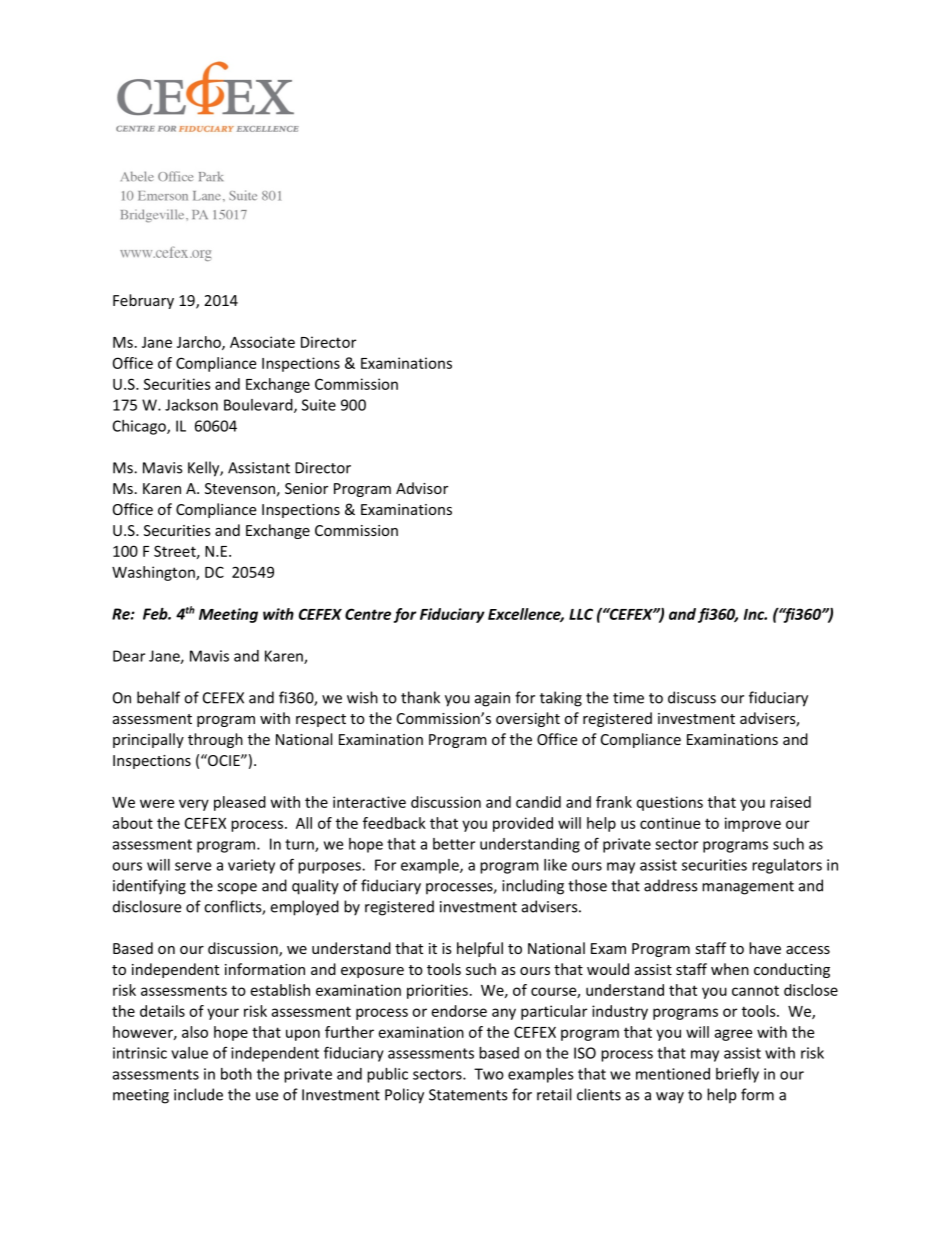  Describe the element at coordinates (753, 824) in the screenshot. I see `improve` at that location.
